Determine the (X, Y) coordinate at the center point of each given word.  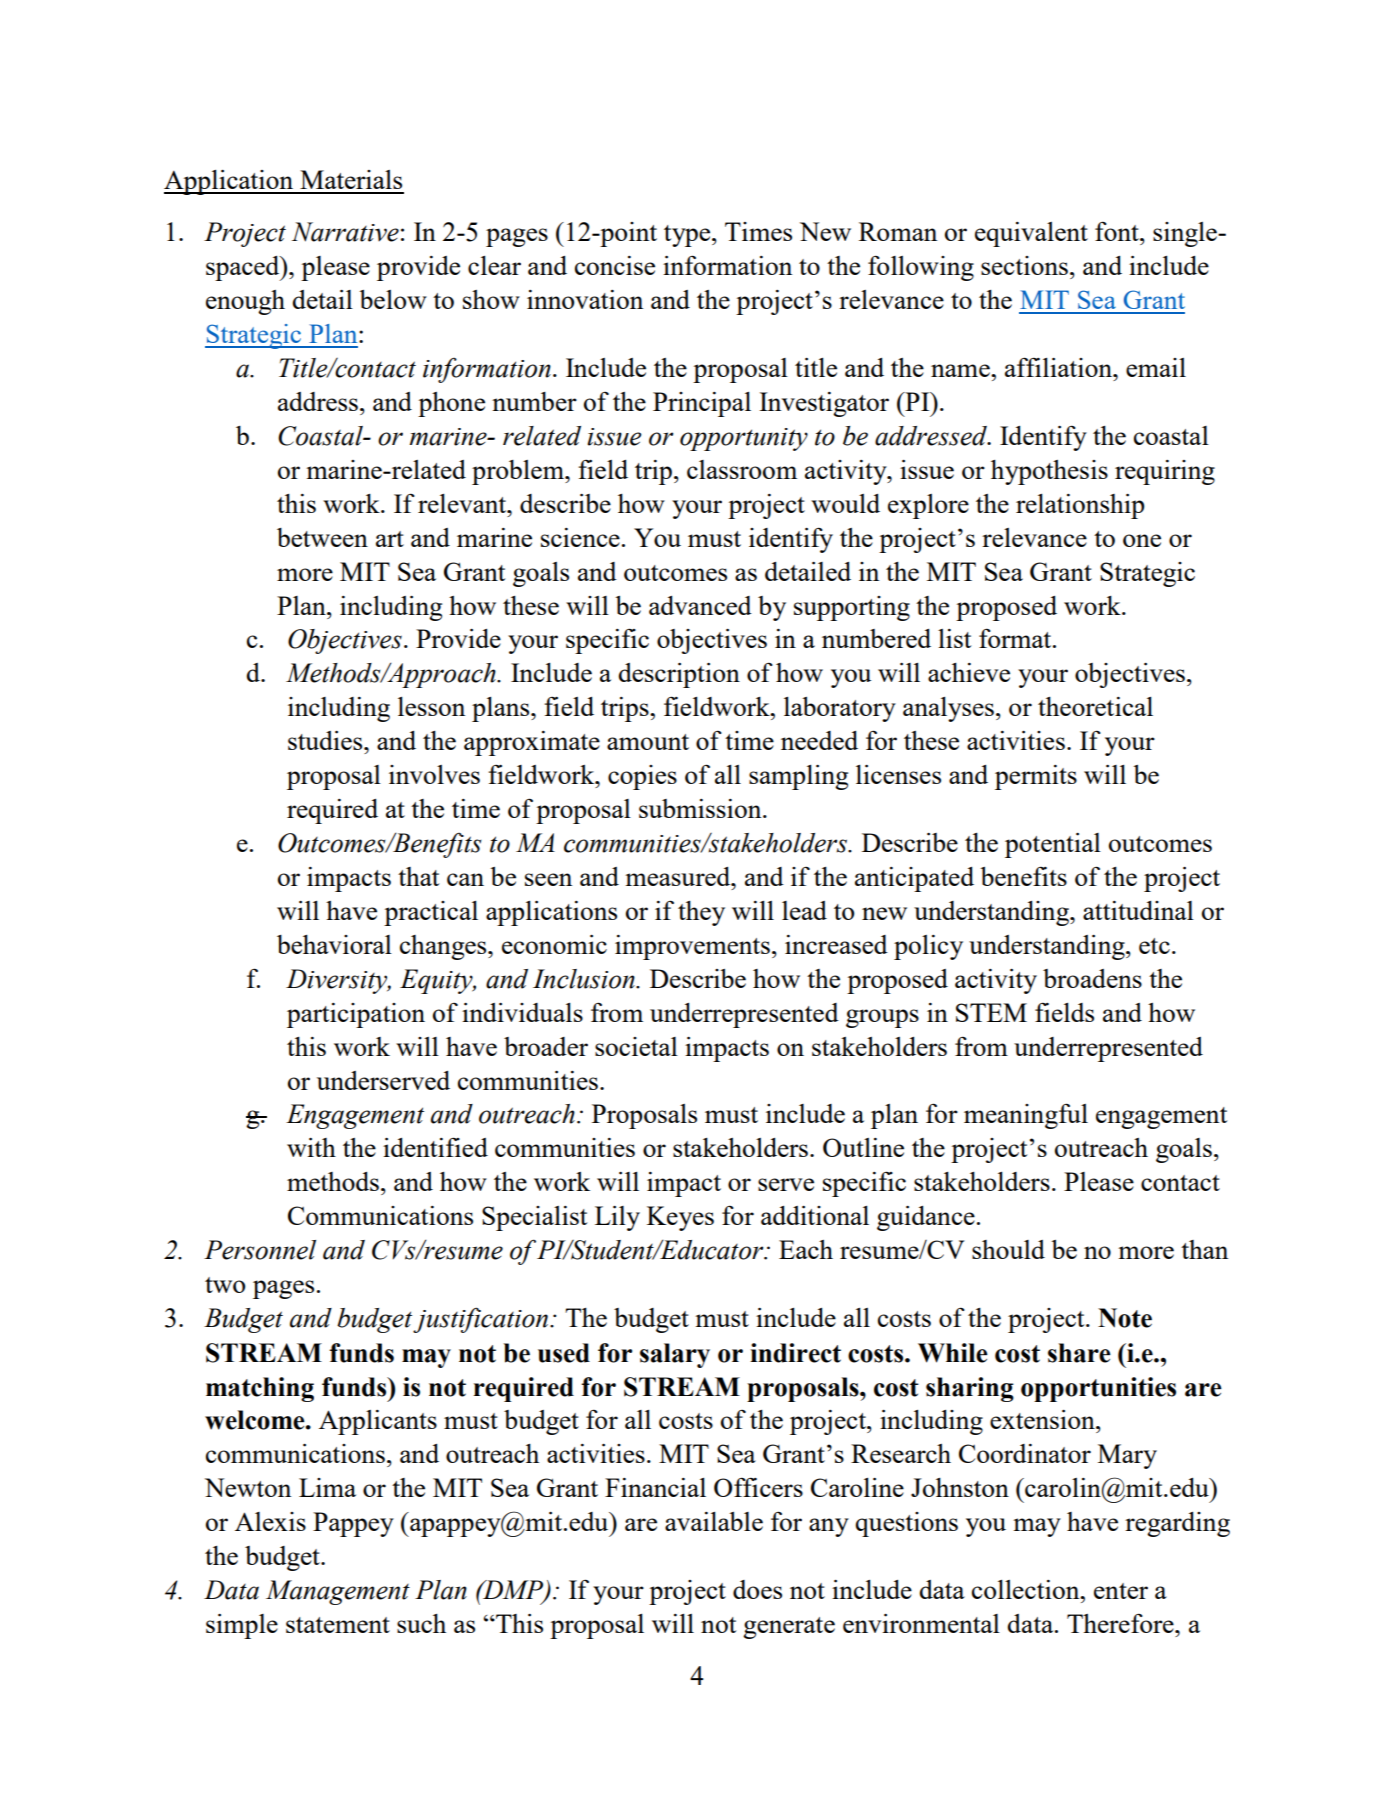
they (701, 913)
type (688, 236)
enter (1121, 1591)
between (322, 537)
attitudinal (1138, 910)
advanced (700, 605)
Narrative (345, 232)
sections (1024, 265)
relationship (1080, 506)
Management (338, 1592)
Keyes (680, 1218)
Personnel (260, 1250)
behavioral (334, 944)
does (757, 1589)
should (1008, 1249)
